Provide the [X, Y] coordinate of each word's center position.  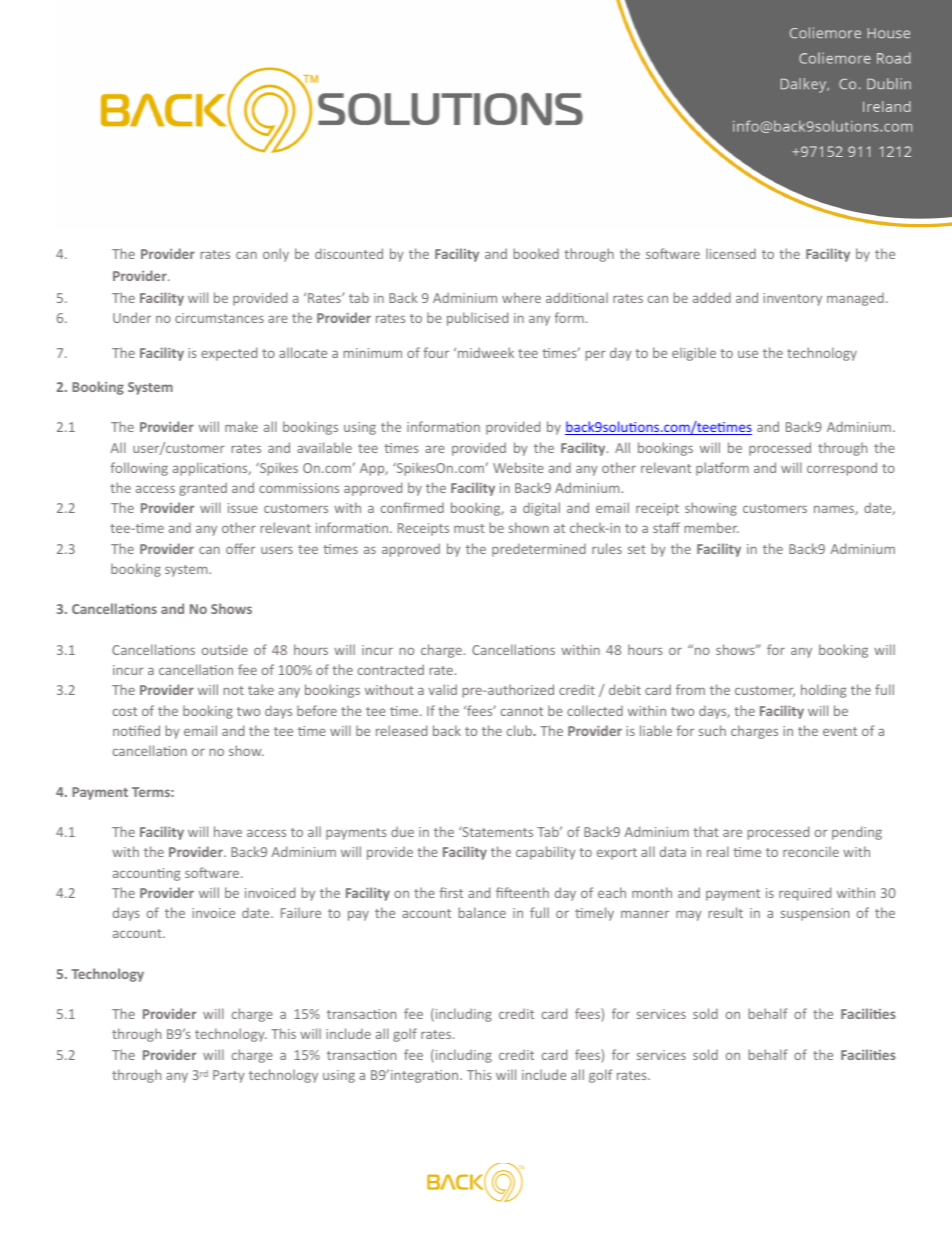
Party [229, 1076]
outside [225, 649]
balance [482, 912]
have [228, 831]
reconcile [811, 851]
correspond [842, 469]
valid [443, 689]
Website [518, 467]
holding [823, 691]
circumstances [219, 318]
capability [546, 853]
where [521, 297]
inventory [792, 299]
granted [203, 489]
